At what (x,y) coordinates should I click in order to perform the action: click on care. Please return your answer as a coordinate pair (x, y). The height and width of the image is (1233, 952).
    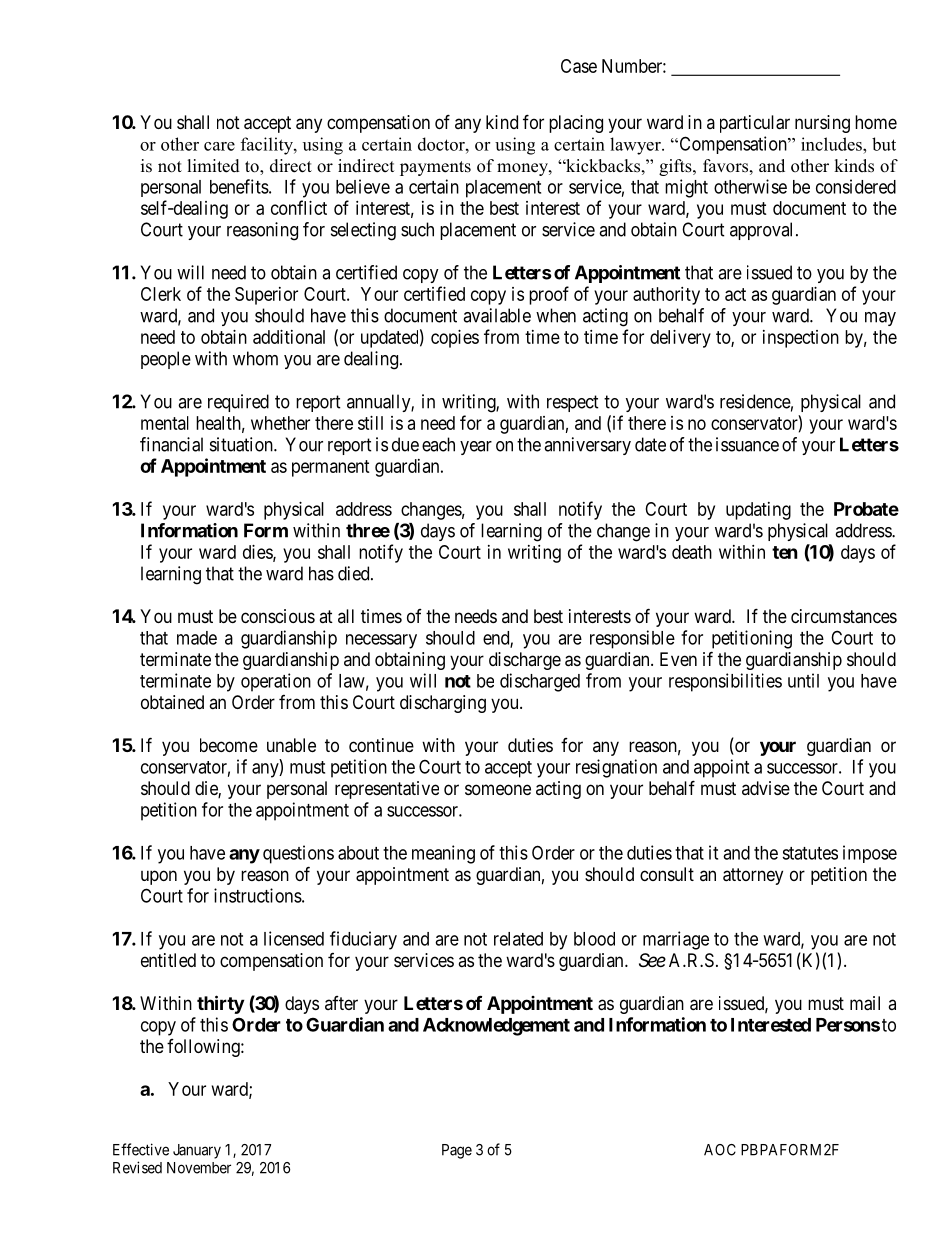
    Looking at the image, I should click on (219, 146).
